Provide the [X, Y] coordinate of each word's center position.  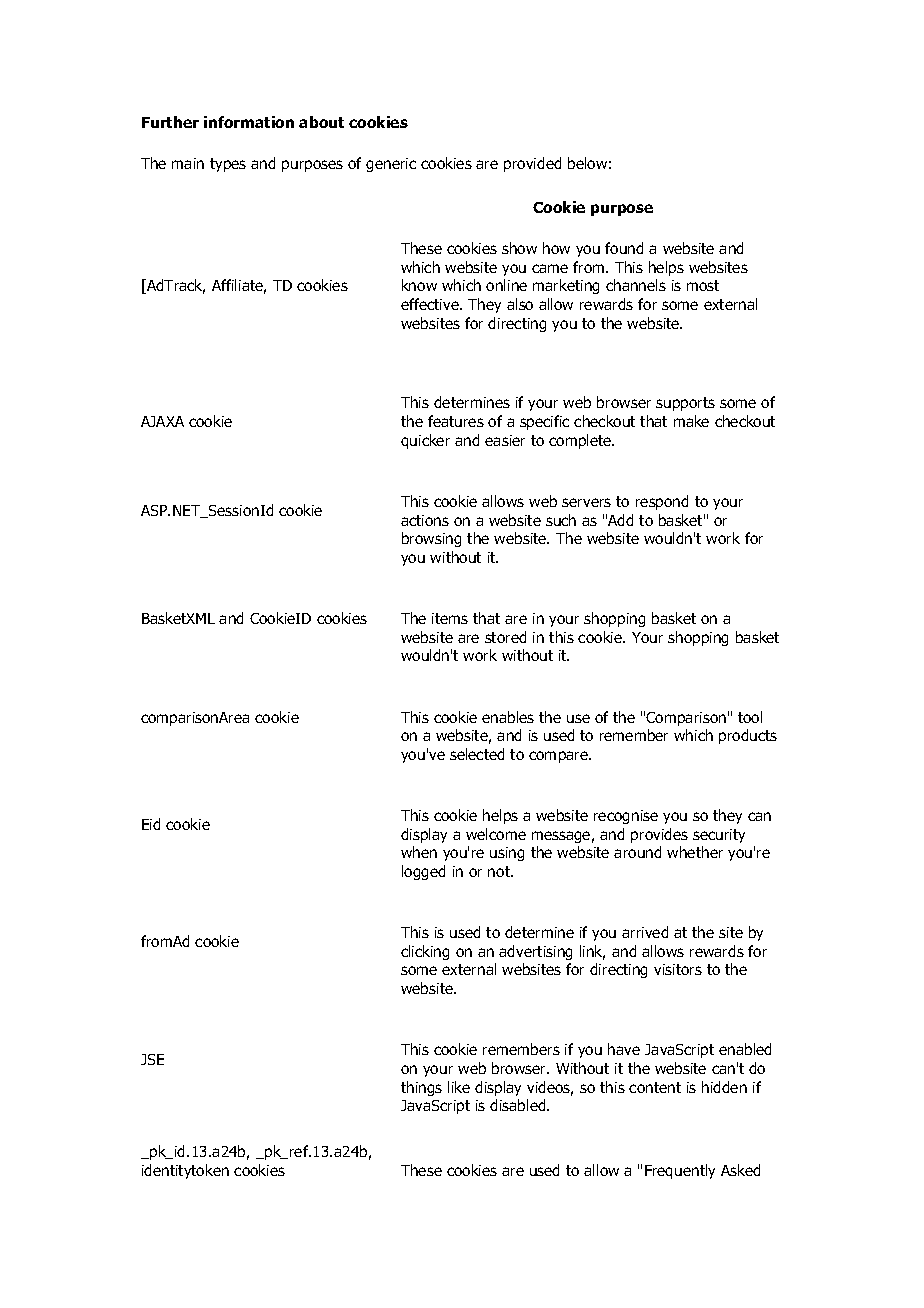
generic [391, 165]
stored [505, 637]
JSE [152, 1059]
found [624, 248]
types [228, 165]
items [450, 618]
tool [750, 717]
